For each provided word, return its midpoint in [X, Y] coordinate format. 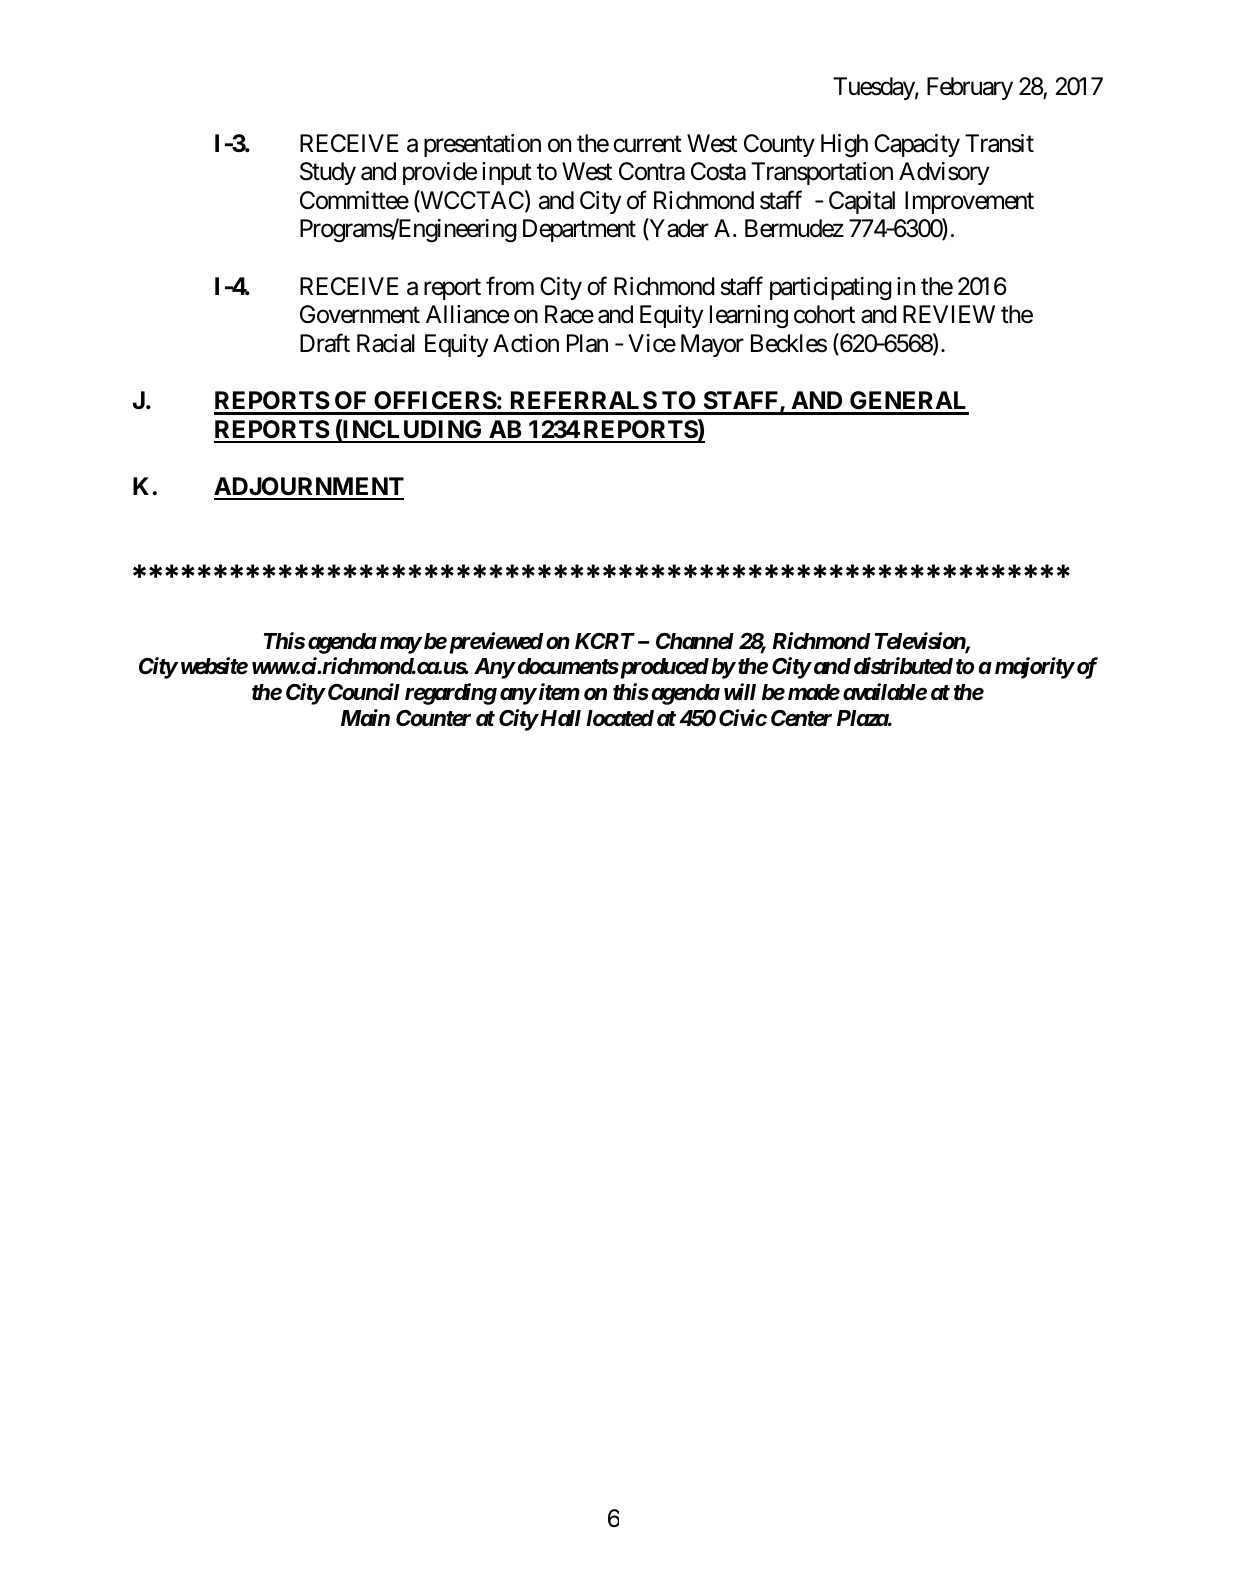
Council [362, 692]
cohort [824, 314]
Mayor [712, 345]
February [970, 88]
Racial [386, 343]
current [647, 144]
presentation [482, 145]
